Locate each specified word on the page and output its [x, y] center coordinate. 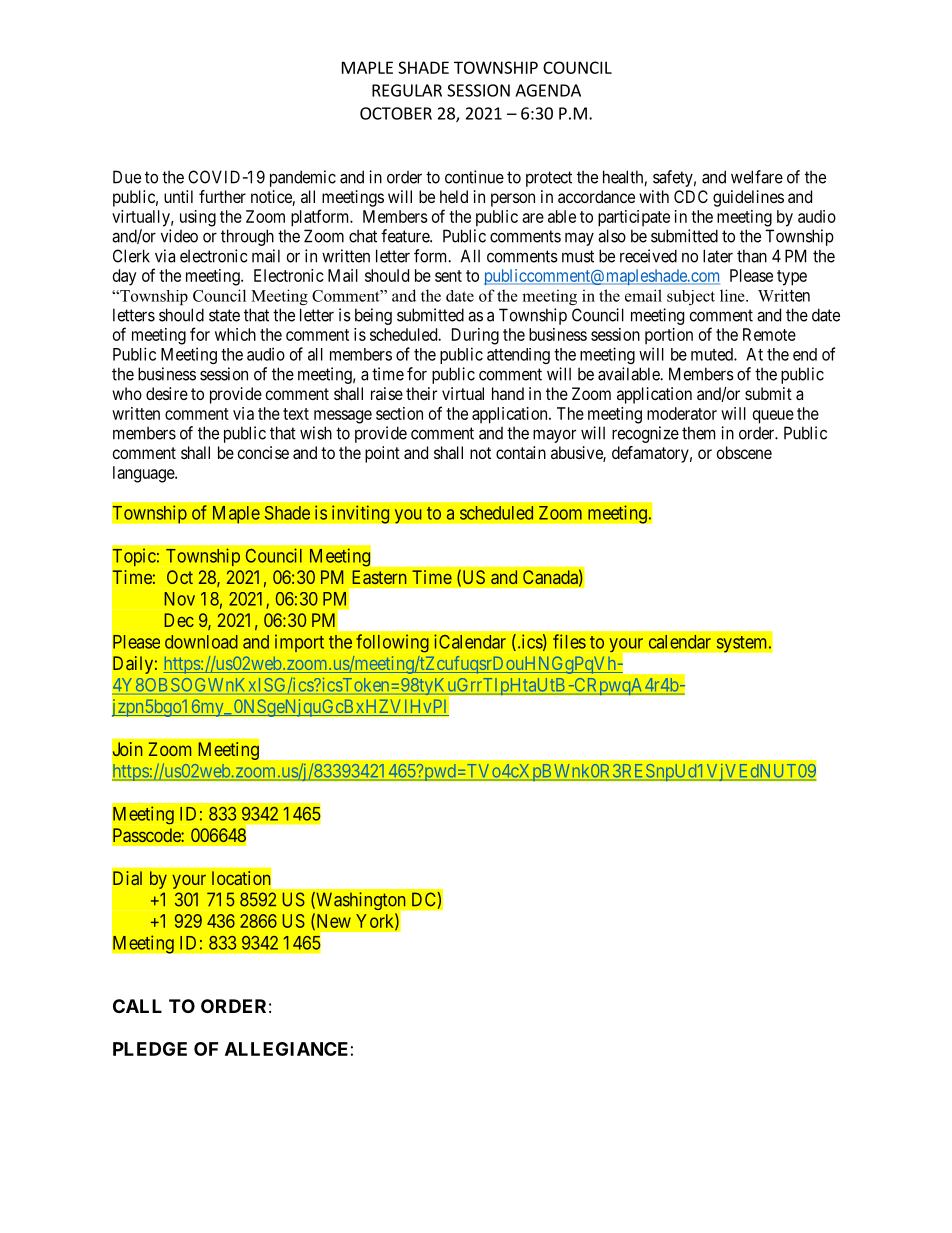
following [392, 643]
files [569, 641]
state [224, 315]
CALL [137, 1006]
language [144, 474]
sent [448, 276]
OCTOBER [396, 113]
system [743, 644]
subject [691, 297]
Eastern [379, 577]
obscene [744, 452]
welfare [757, 177]
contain [521, 452]
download [201, 642]
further [222, 196]
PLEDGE [150, 1049]
